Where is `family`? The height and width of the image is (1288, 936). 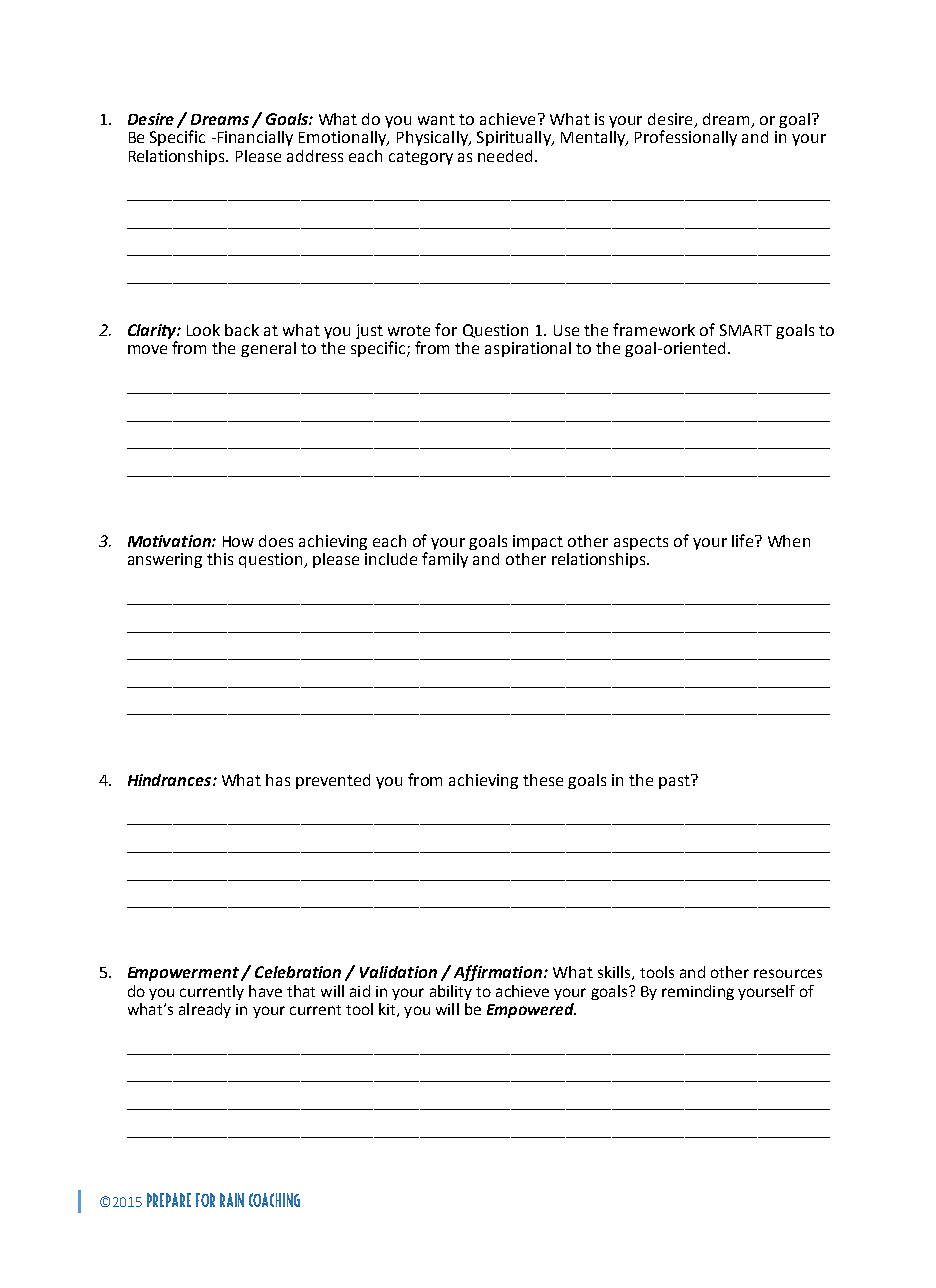 family is located at coordinates (445, 560).
